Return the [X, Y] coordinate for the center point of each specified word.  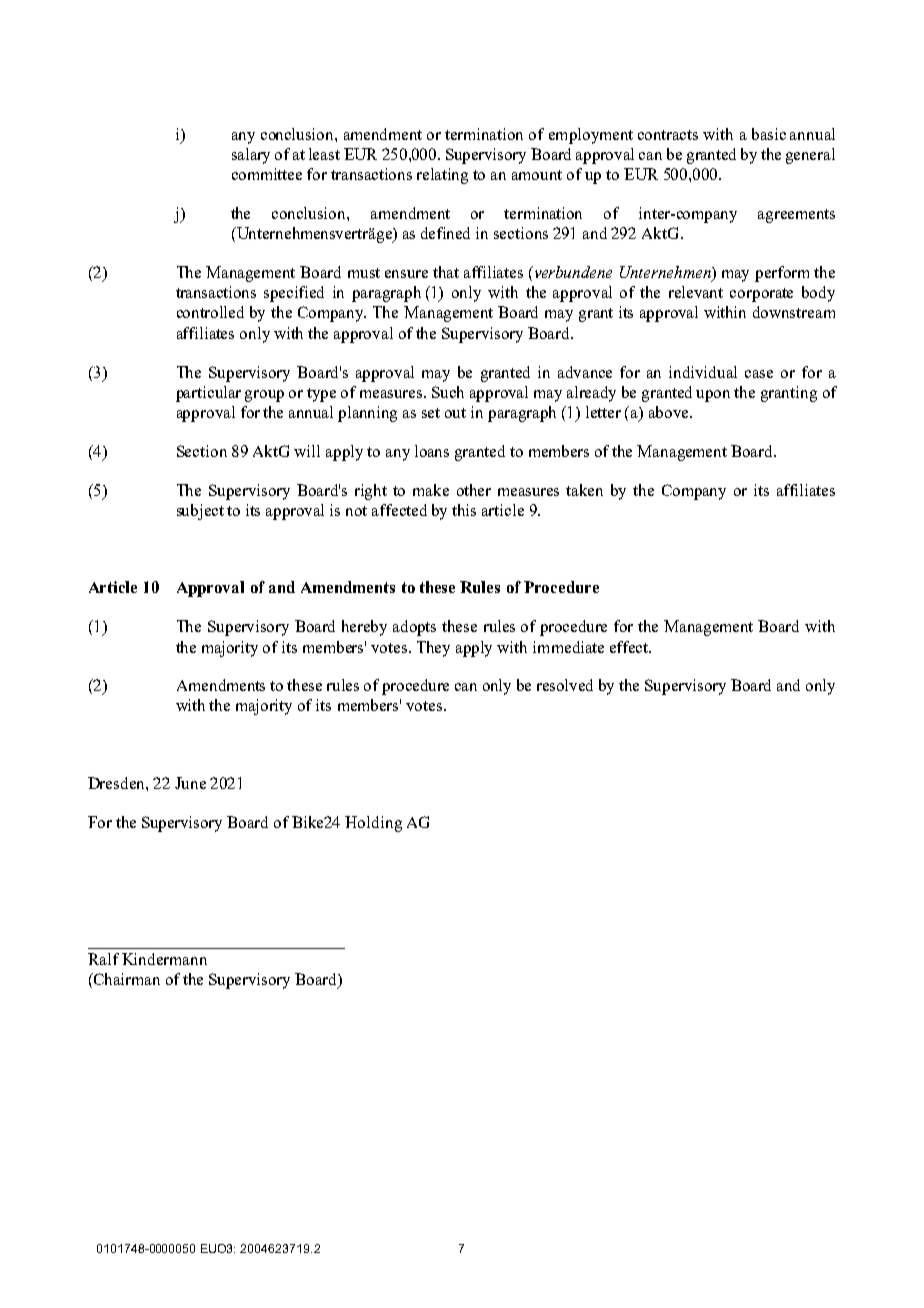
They [433, 649]
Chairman [126, 979]
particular [208, 394]
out [455, 413]
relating [442, 176]
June [190, 783]
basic [769, 134]
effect [630, 647]
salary [251, 156]
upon [713, 396]
